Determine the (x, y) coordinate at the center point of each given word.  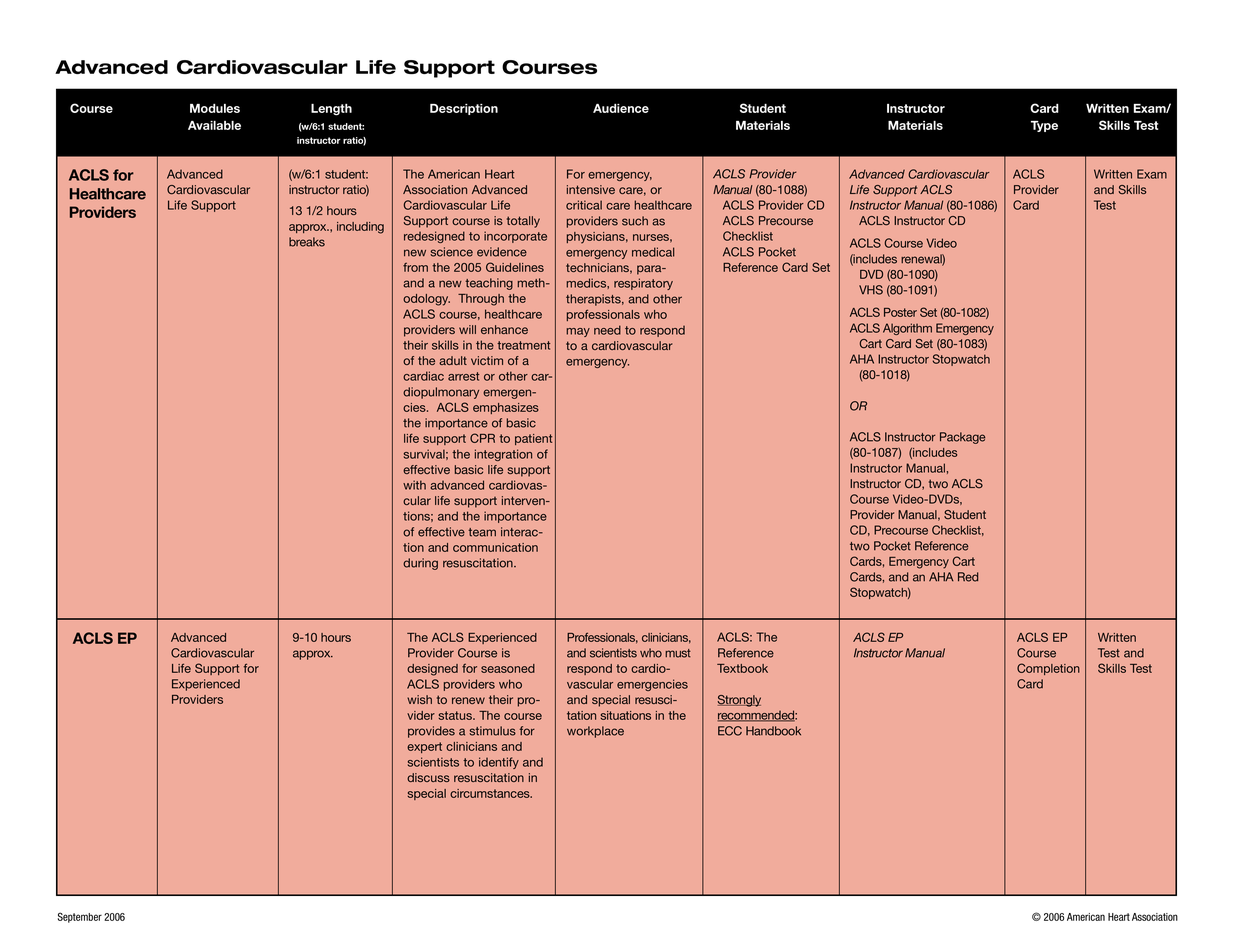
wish (419, 699)
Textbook (742, 668)
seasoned (508, 668)
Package (963, 438)
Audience (621, 108)
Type (1044, 126)
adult (453, 360)
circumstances (491, 793)
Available (214, 125)
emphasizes (506, 408)
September (80, 917)
